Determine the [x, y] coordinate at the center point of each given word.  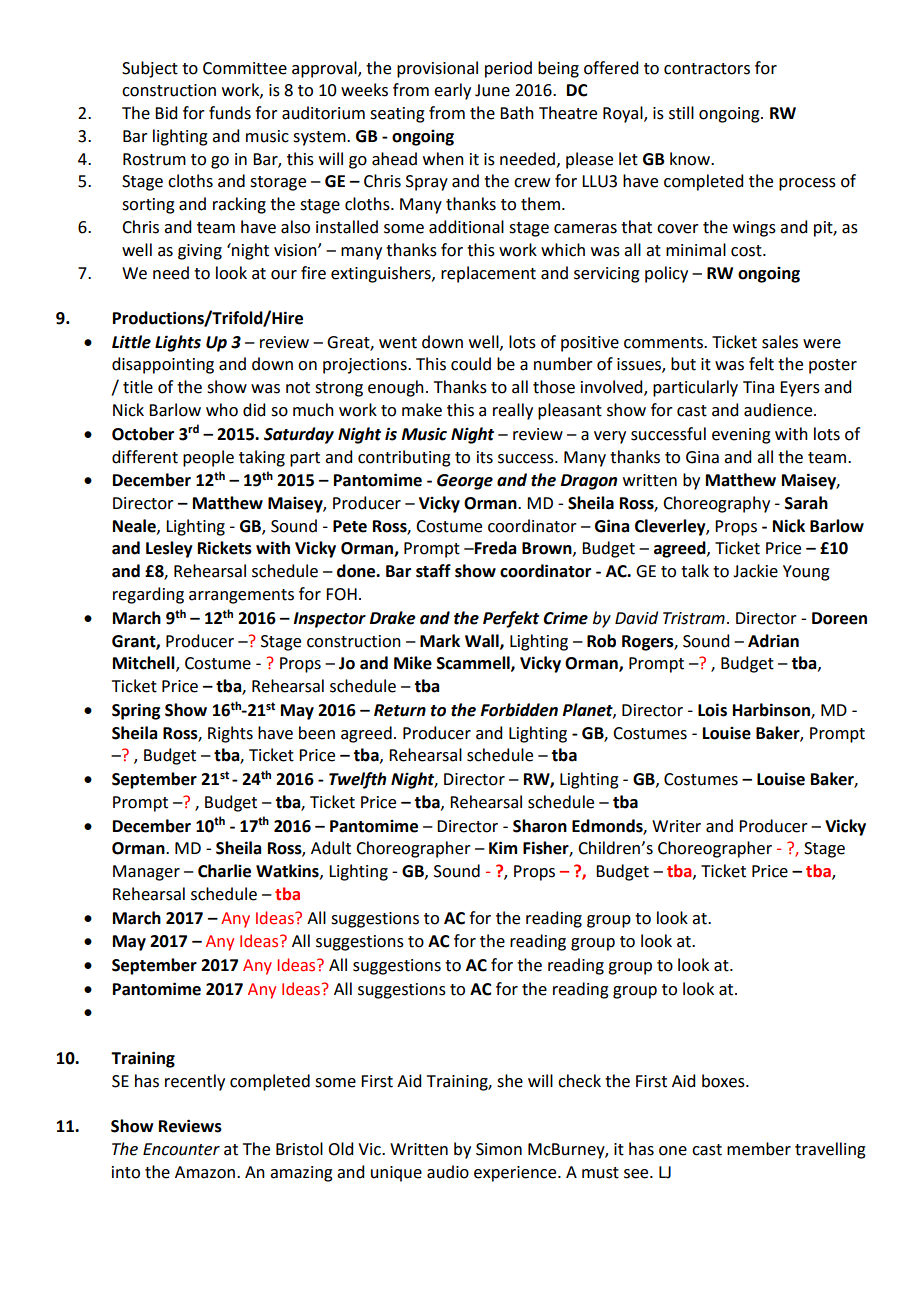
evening [741, 436]
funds [230, 113]
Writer [676, 826]
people [208, 458]
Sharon [540, 826]
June [492, 90]
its [485, 457]
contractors [707, 69]
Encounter [181, 1149]
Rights [230, 734]
